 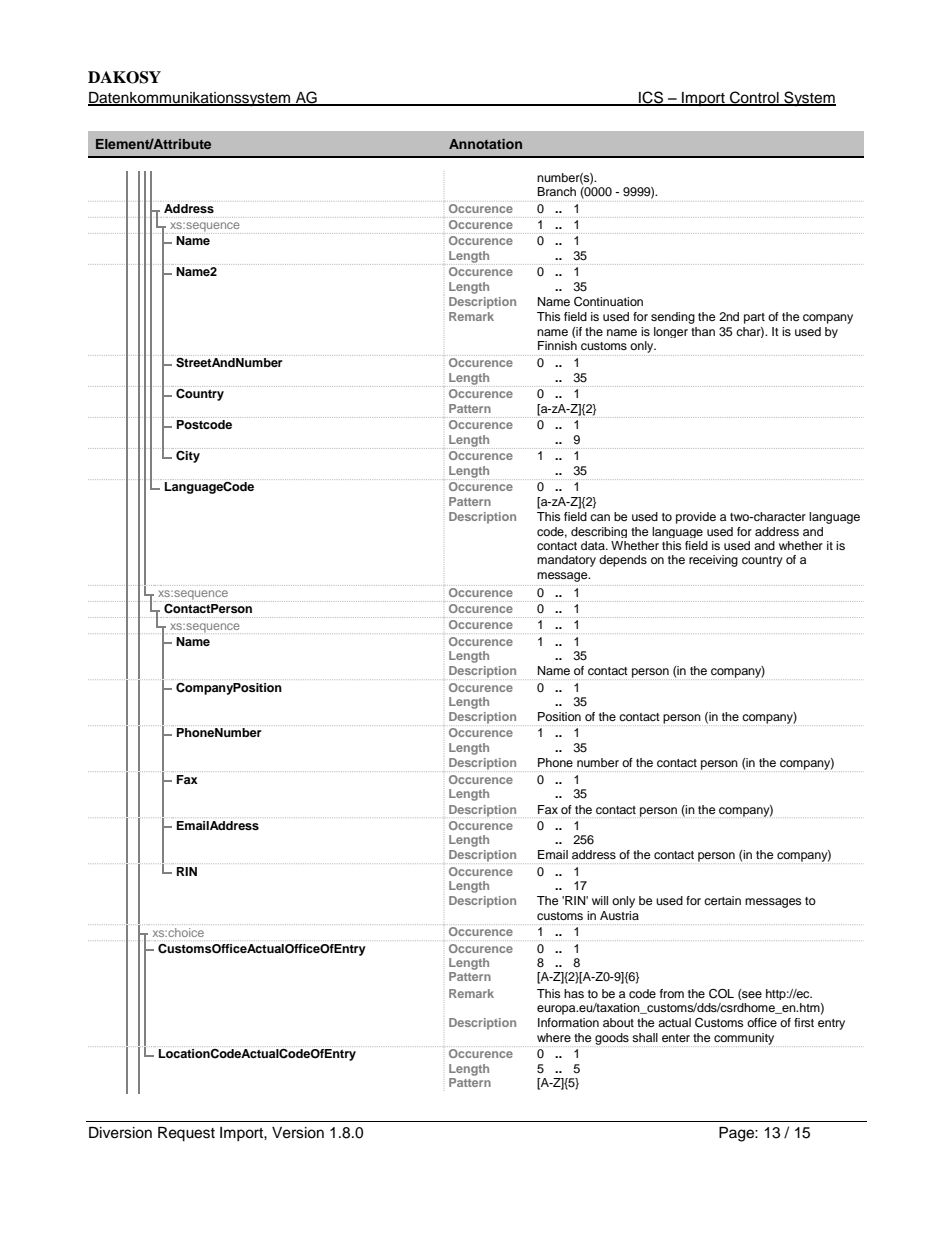 I want to click on Control, so click(x=754, y=98).
